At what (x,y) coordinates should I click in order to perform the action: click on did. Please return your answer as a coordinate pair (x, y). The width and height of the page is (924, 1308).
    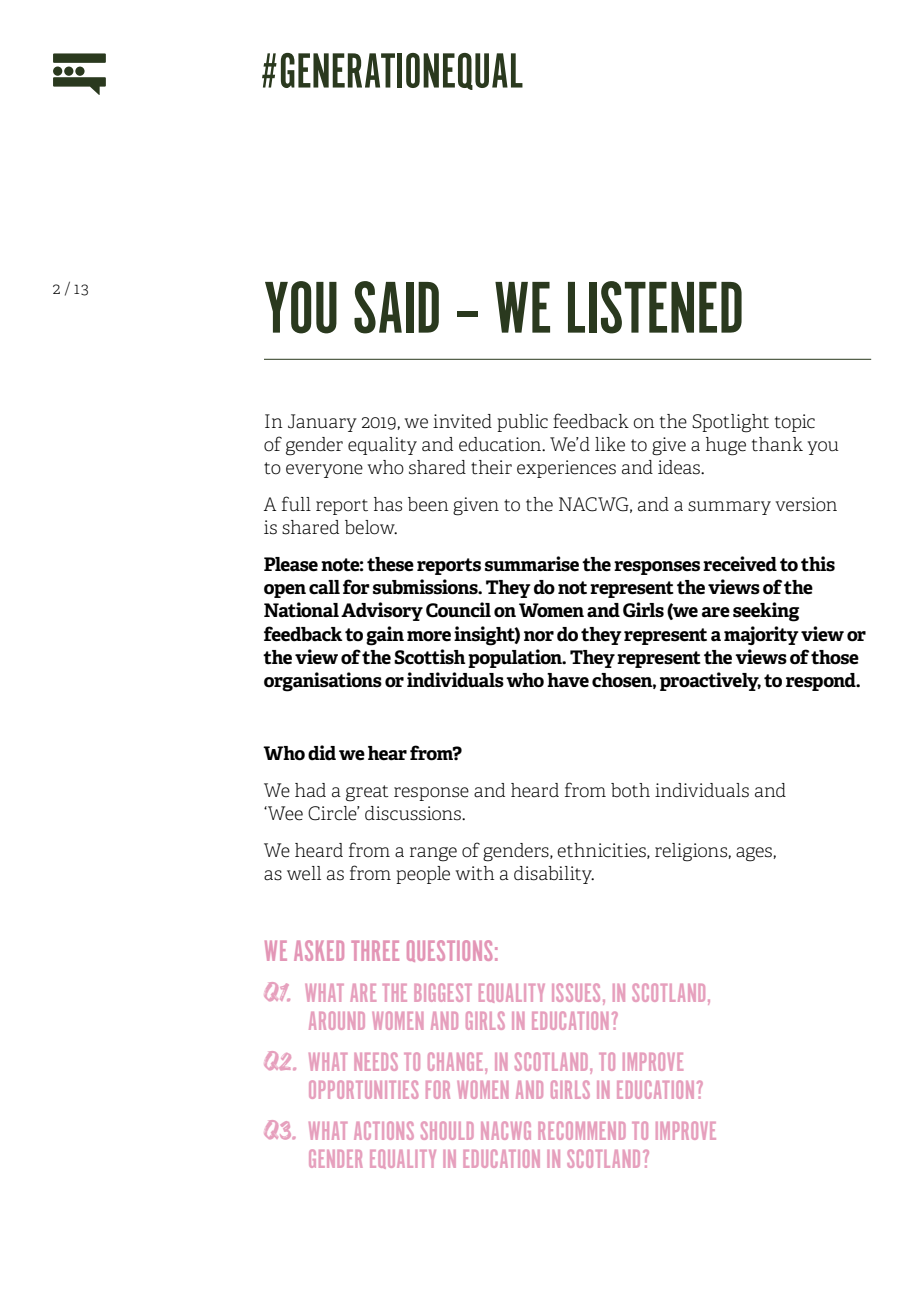
    Looking at the image, I should click on (322, 753).
